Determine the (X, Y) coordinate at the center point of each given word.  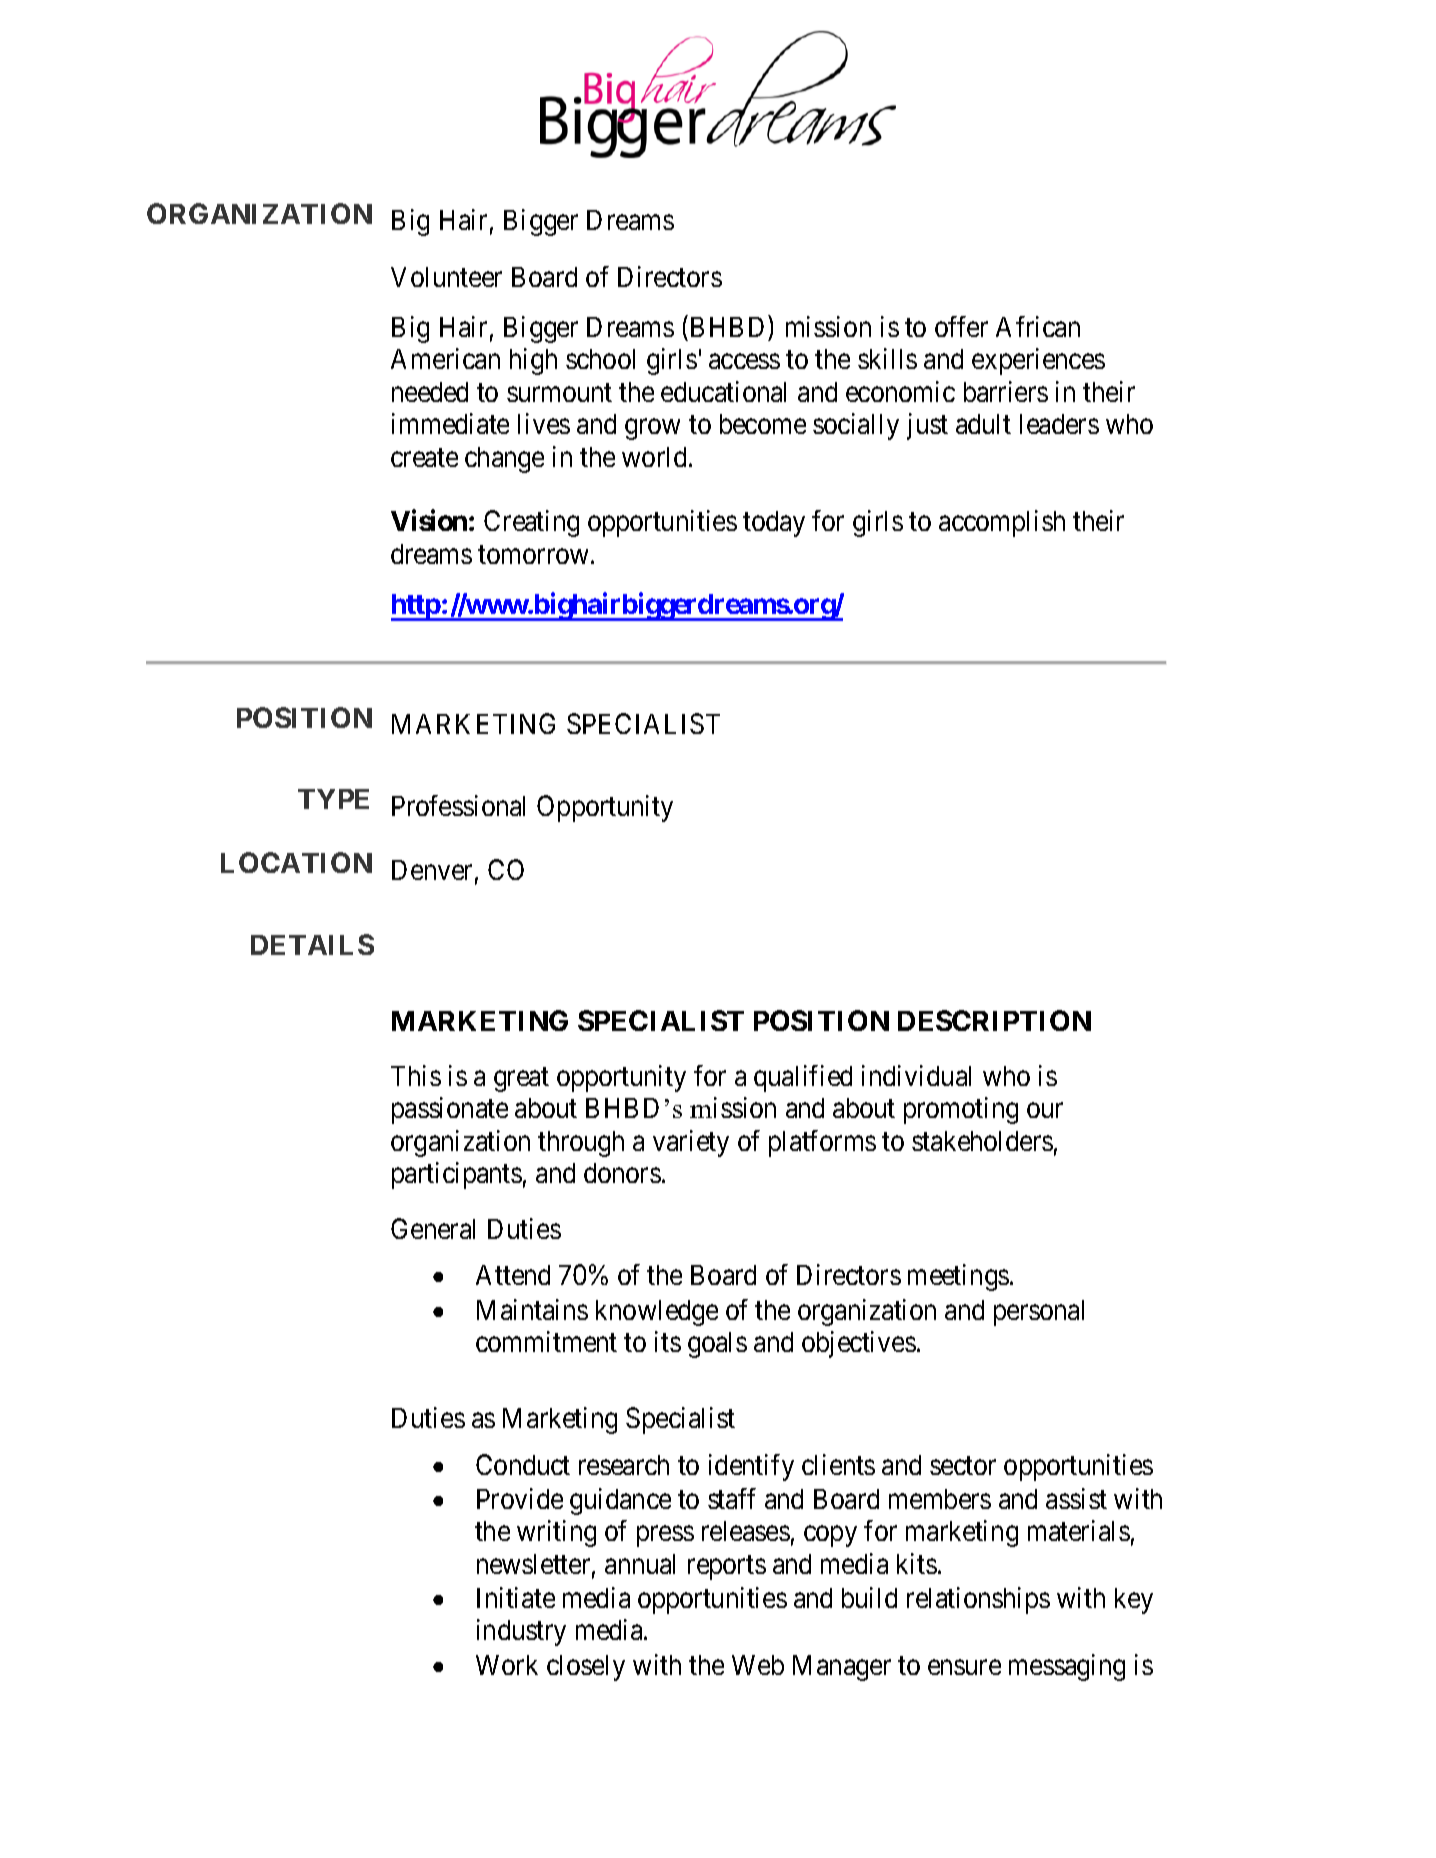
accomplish (1002, 523)
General (433, 1228)
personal (1039, 1313)
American (445, 358)
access (744, 362)
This (416, 1075)
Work (507, 1665)
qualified (803, 1078)
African (1038, 326)
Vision (429, 520)
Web (758, 1665)
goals (717, 1345)
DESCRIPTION (994, 1020)
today (774, 524)
